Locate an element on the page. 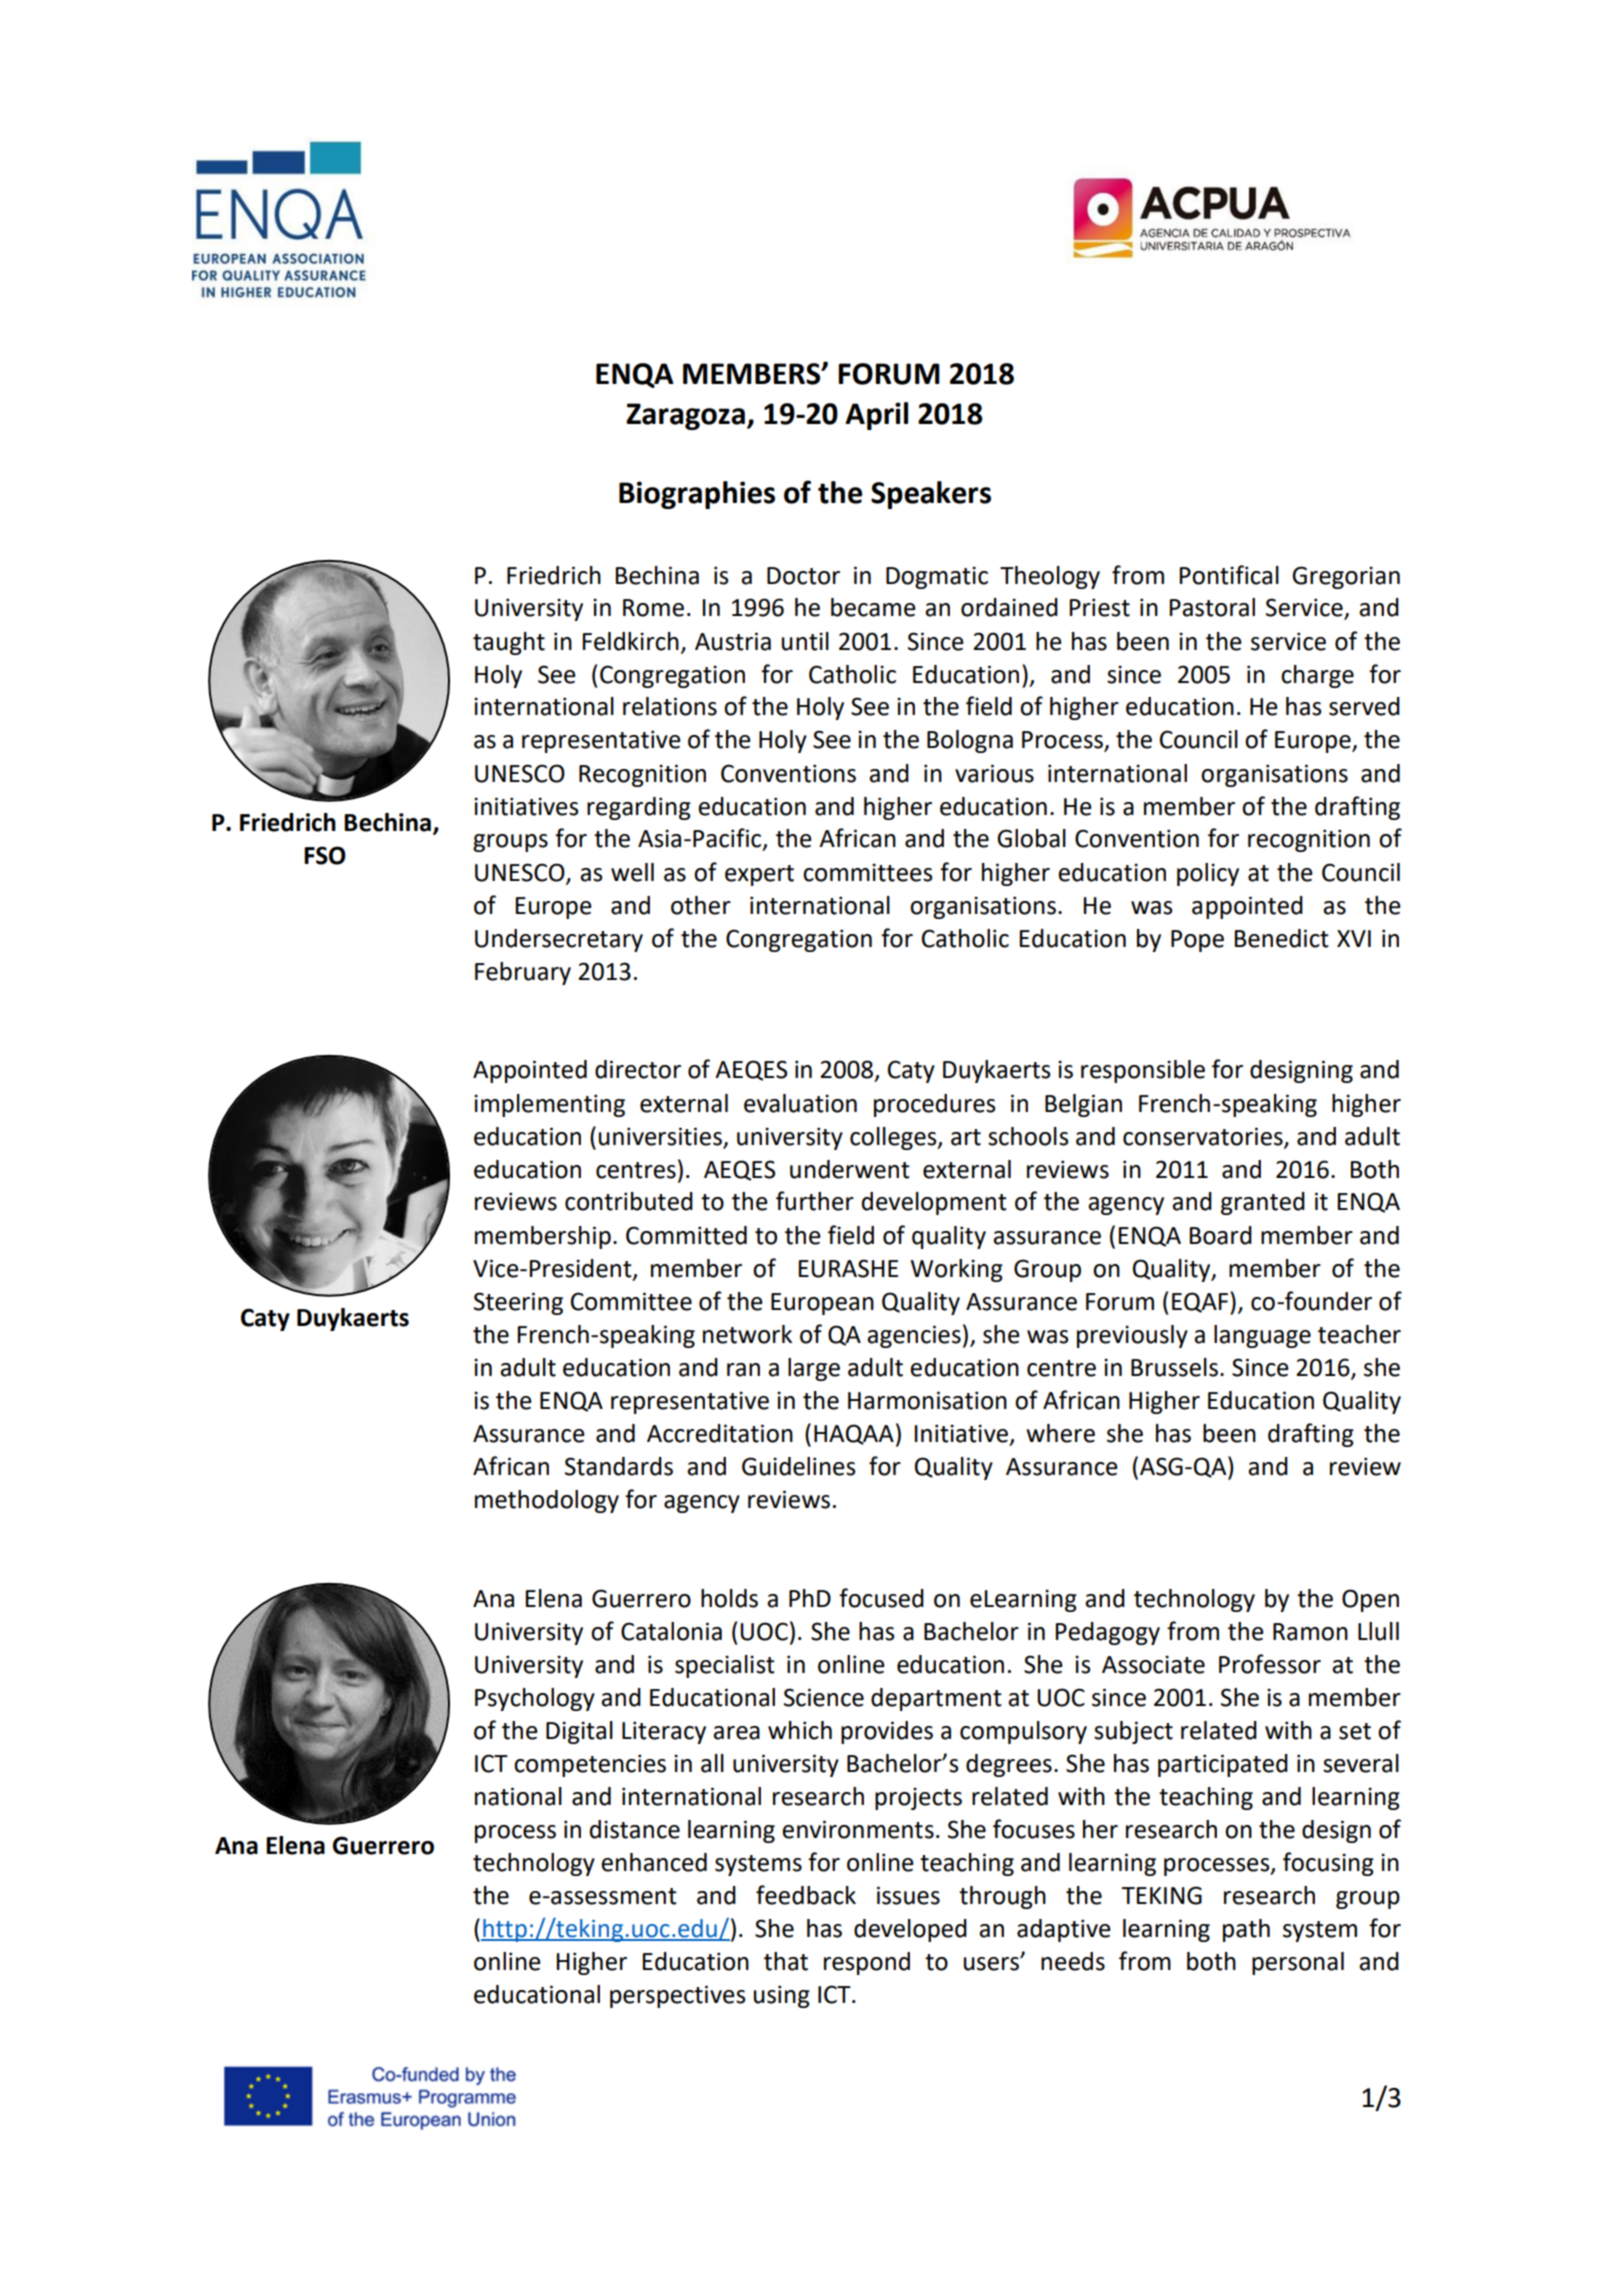 The width and height of the page is (1609, 2276). developed is located at coordinates (910, 1930).
